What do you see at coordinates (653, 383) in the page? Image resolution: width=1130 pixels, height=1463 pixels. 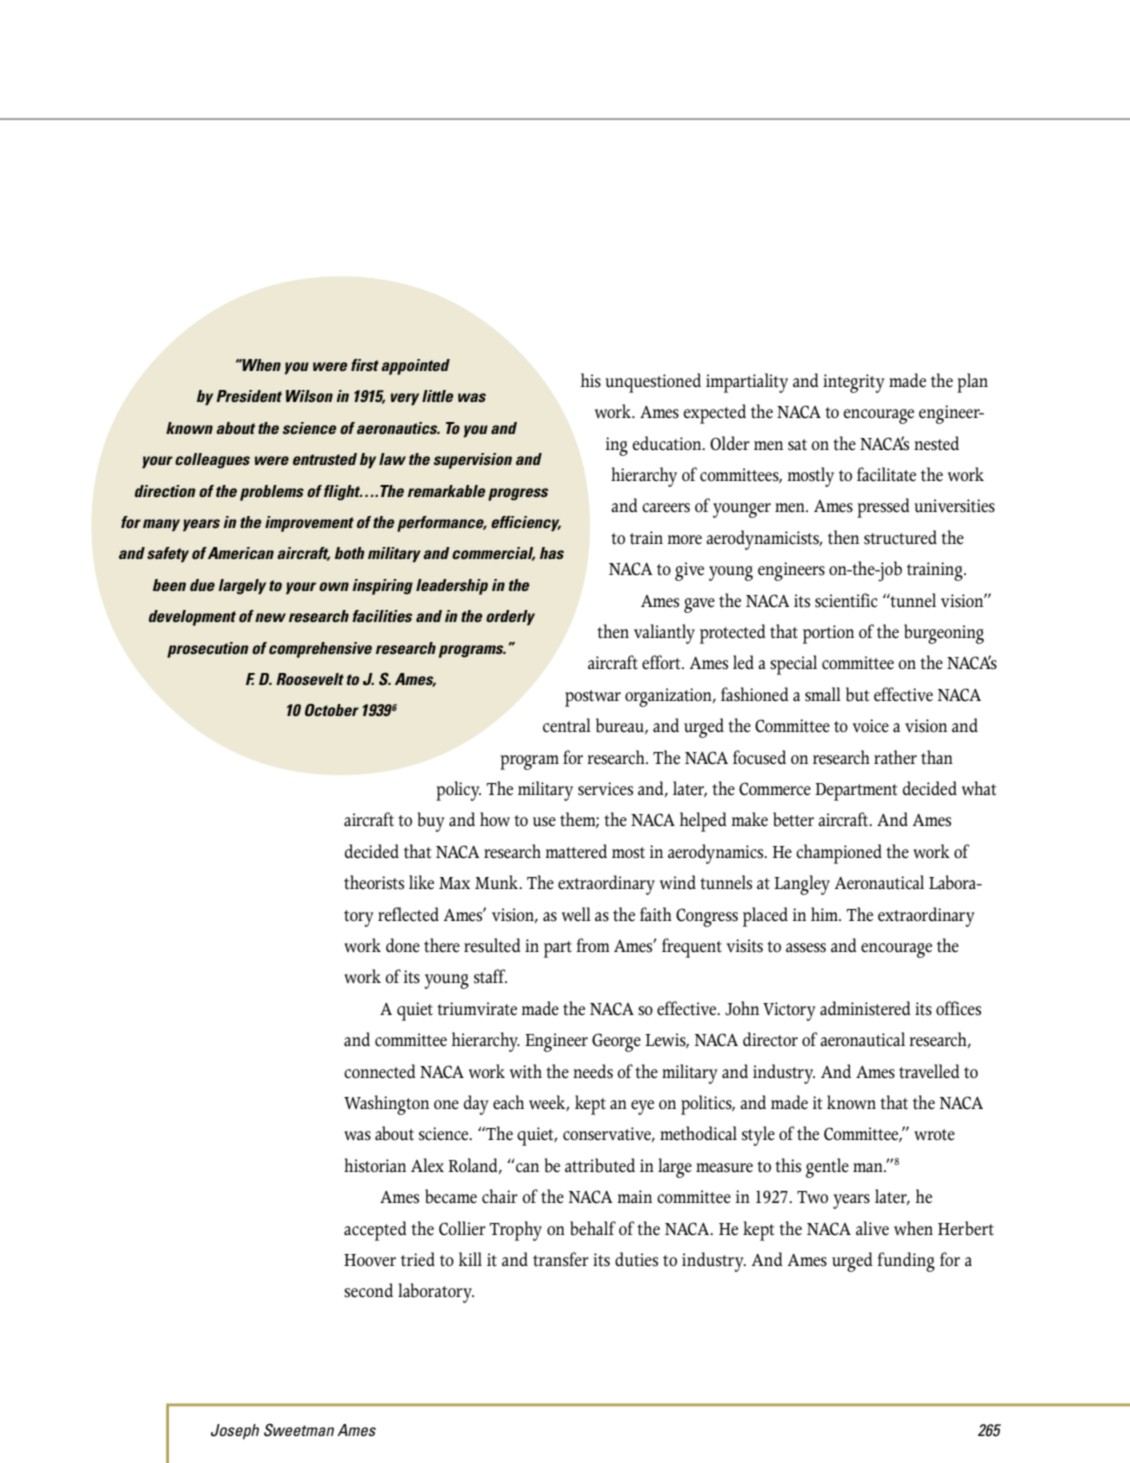 I see `unquestioned` at bounding box center [653, 383].
